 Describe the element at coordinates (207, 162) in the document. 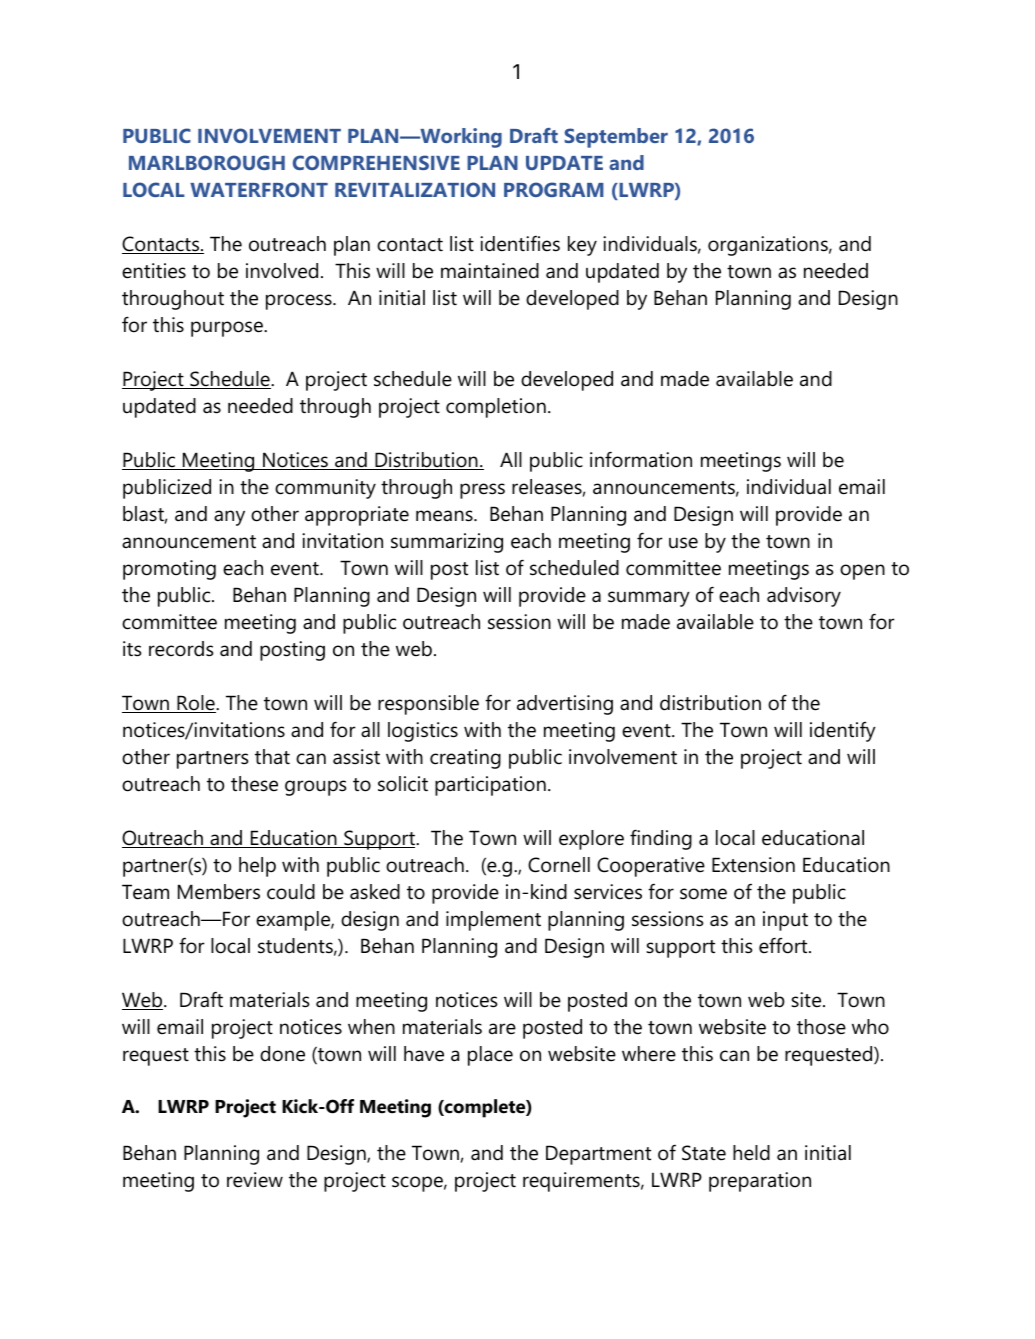

I see `MARLBOROUGH` at that location.
